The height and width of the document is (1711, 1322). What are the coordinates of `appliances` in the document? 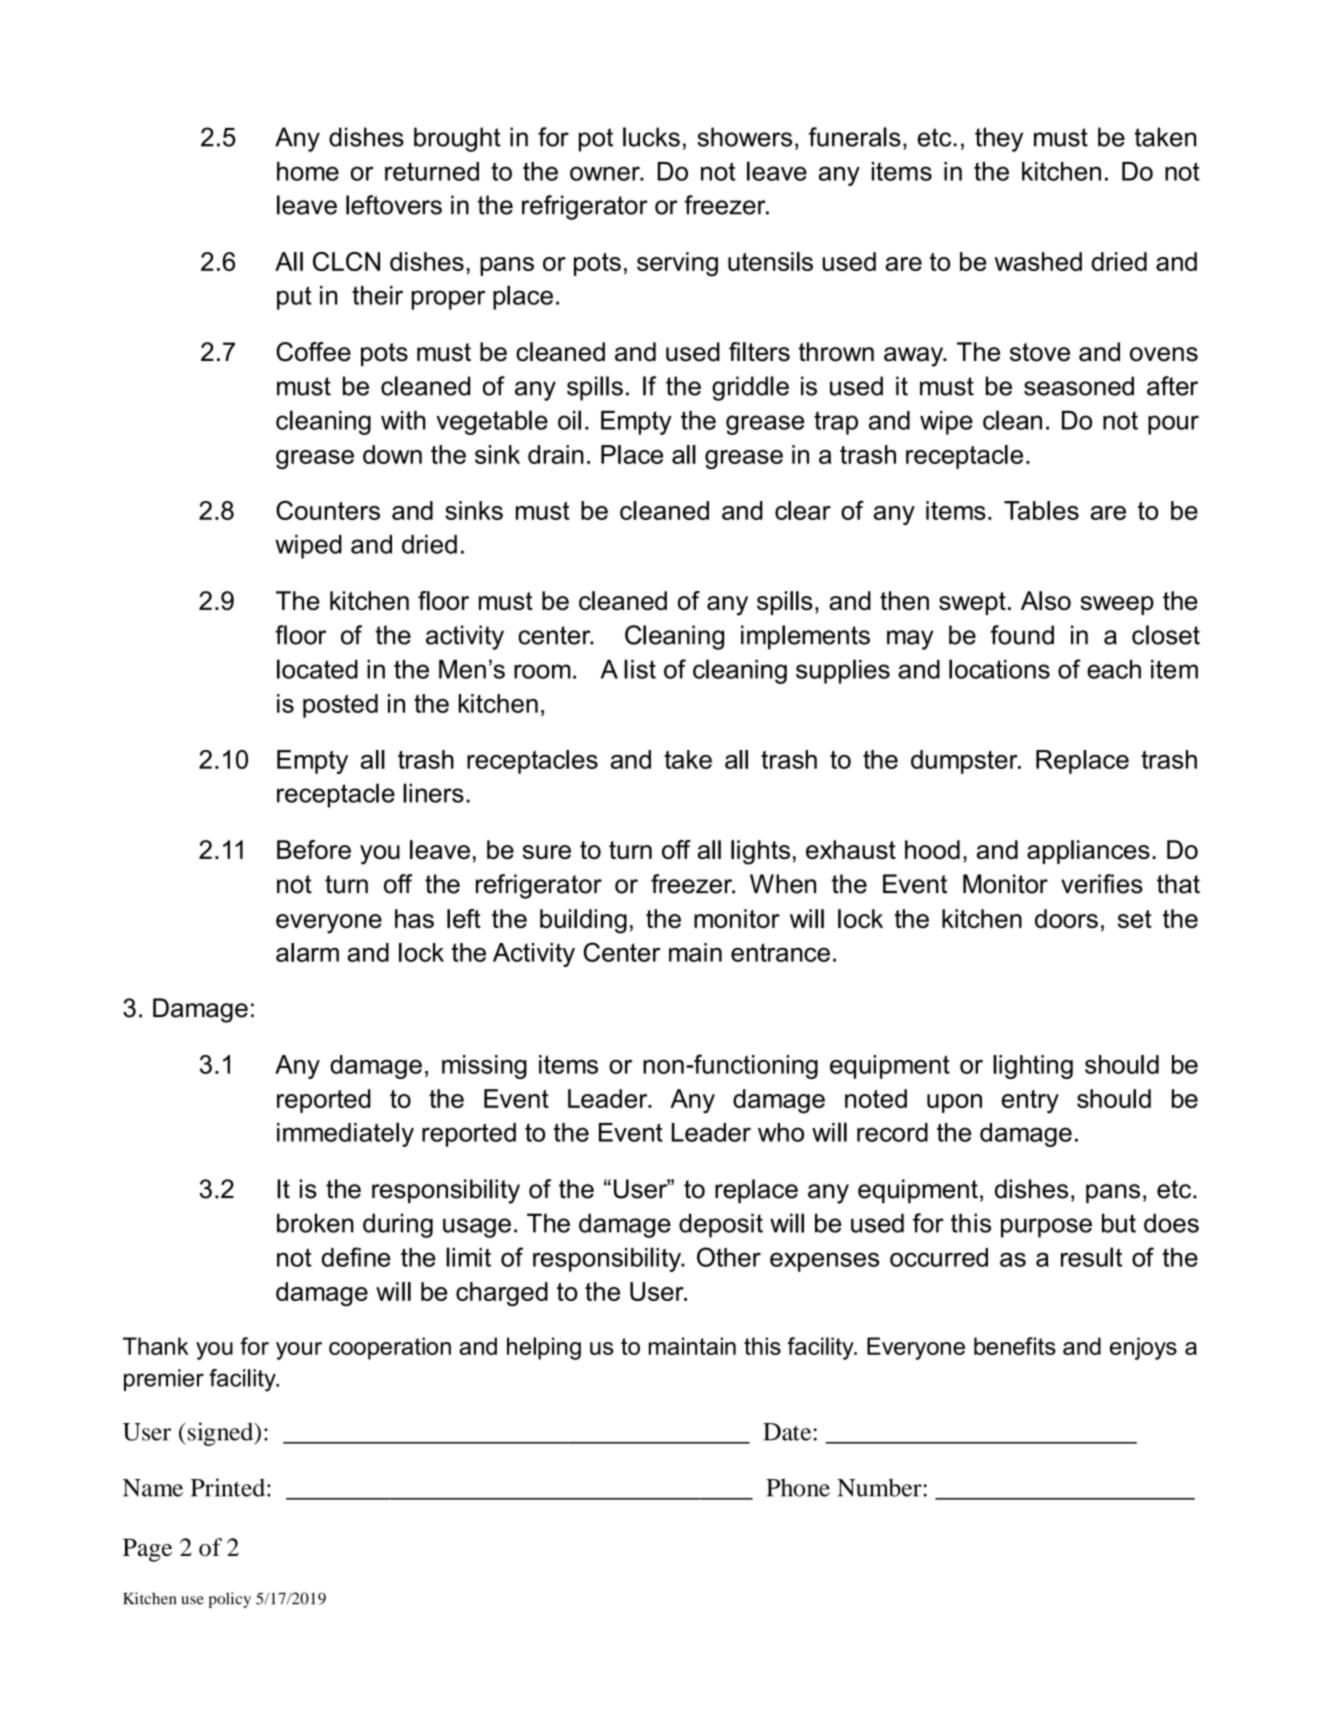 It's located at (1088, 852).
